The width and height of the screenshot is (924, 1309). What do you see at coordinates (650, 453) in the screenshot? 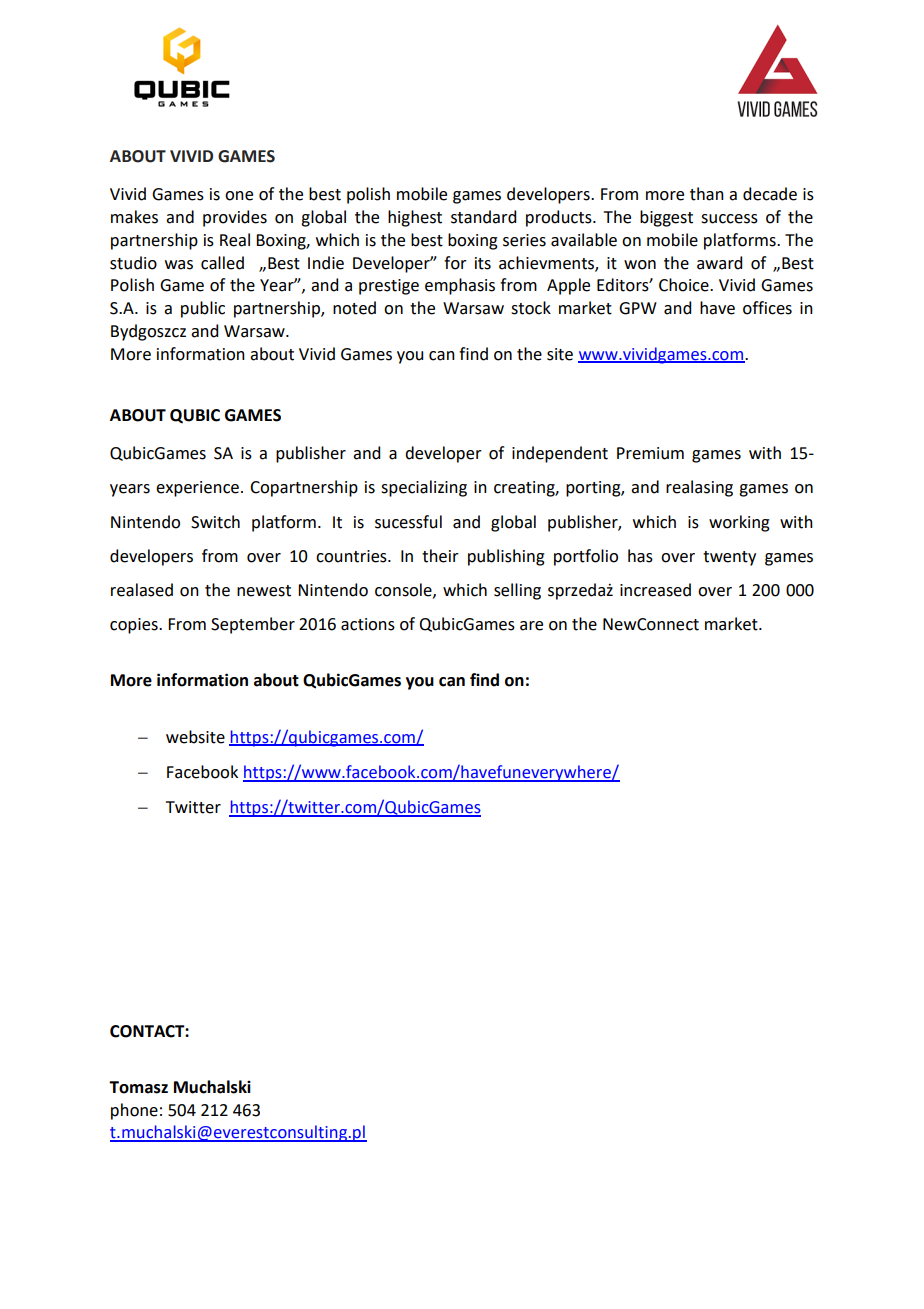
I see `Premium` at bounding box center [650, 453].
